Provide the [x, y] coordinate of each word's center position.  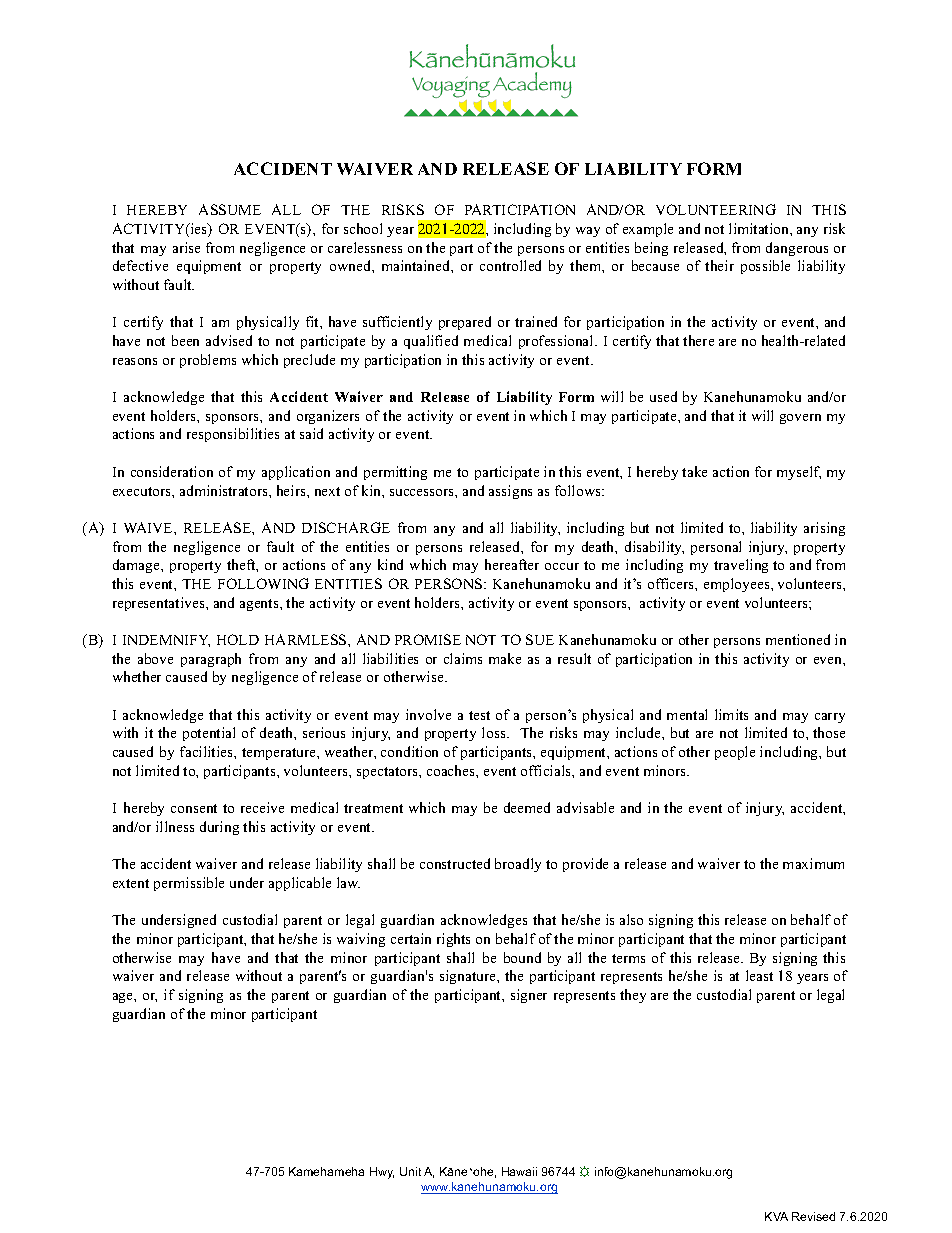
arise [186, 247]
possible [765, 267]
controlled [510, 265]
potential [209, 734]
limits [731, 714]
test [479, 715]
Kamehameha [326, 1171]
